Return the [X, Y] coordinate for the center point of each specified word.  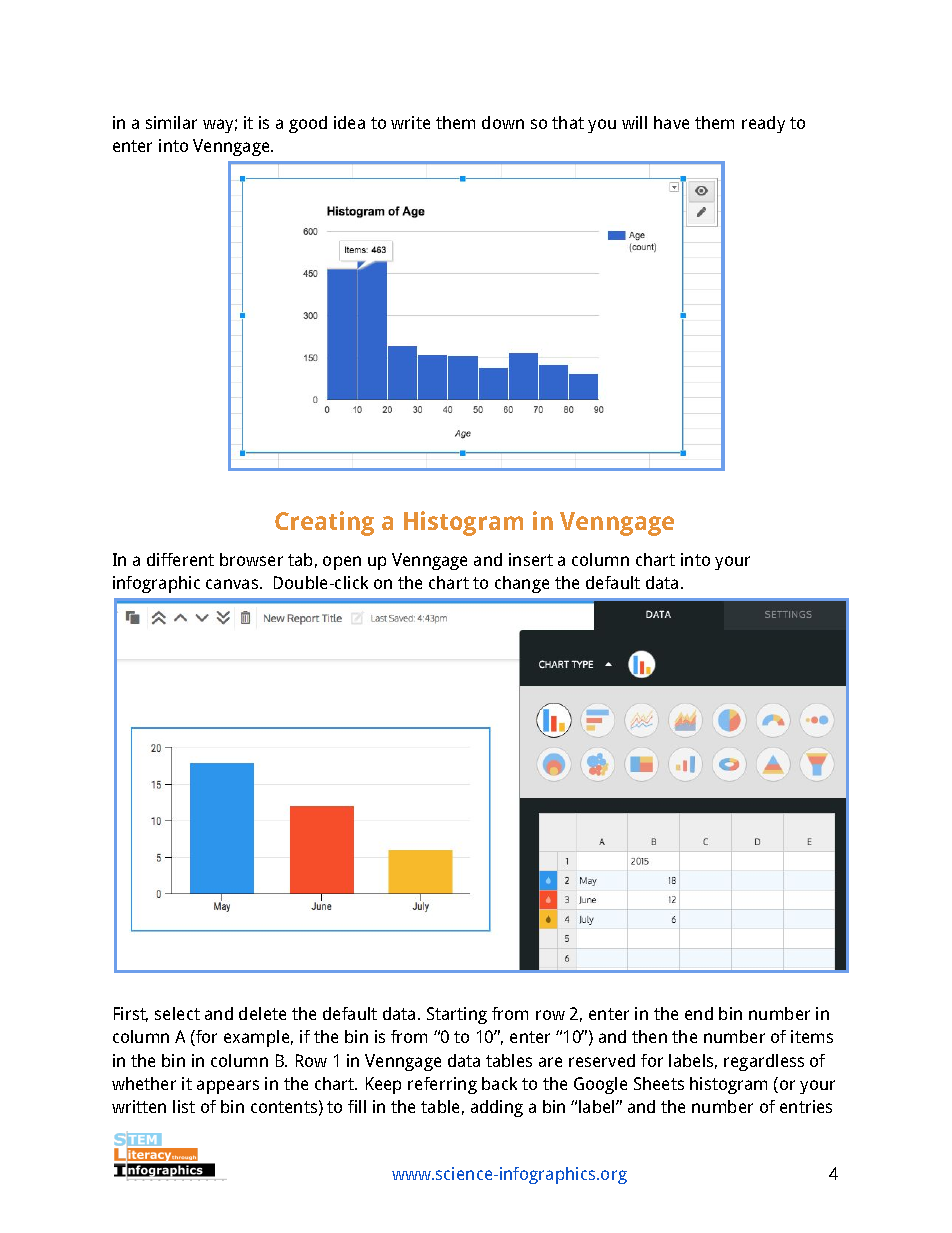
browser [251, 559]
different [180, 559]
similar [171, 122]
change [522, 584]
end [699, 1013]
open [342, 563]
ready [763, 124]
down [503, 122]
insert [531, 559]
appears [228, 1087]
